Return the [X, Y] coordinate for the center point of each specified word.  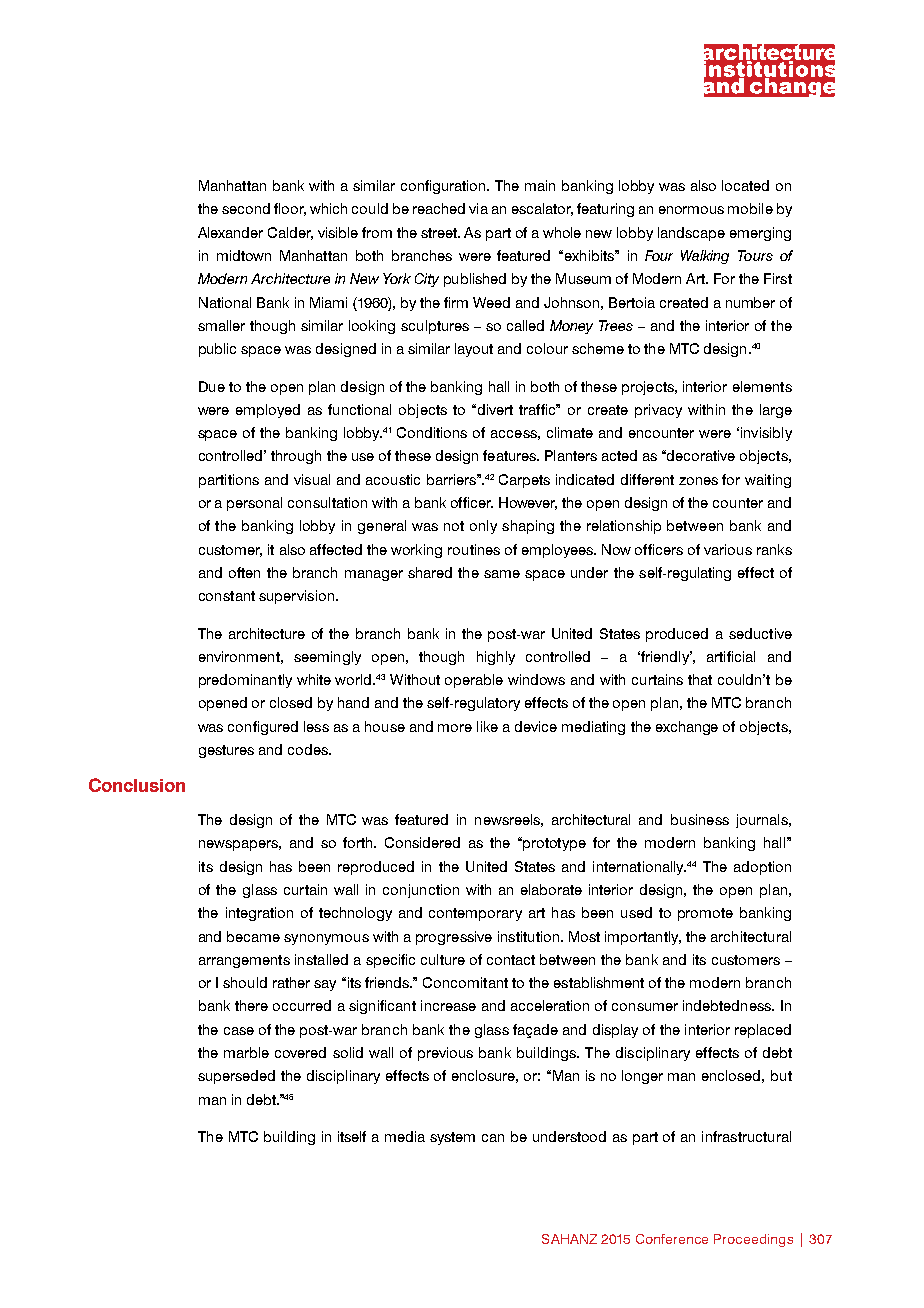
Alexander [230, 232]
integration [259, 914]
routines [474, 549]
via [478, 208]
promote [705, 914]
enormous [691, 210]
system [452, 1138]
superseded [236, 1077]
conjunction [421, 891]
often [244, 572]
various [728, 549]
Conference [672, 1239]
